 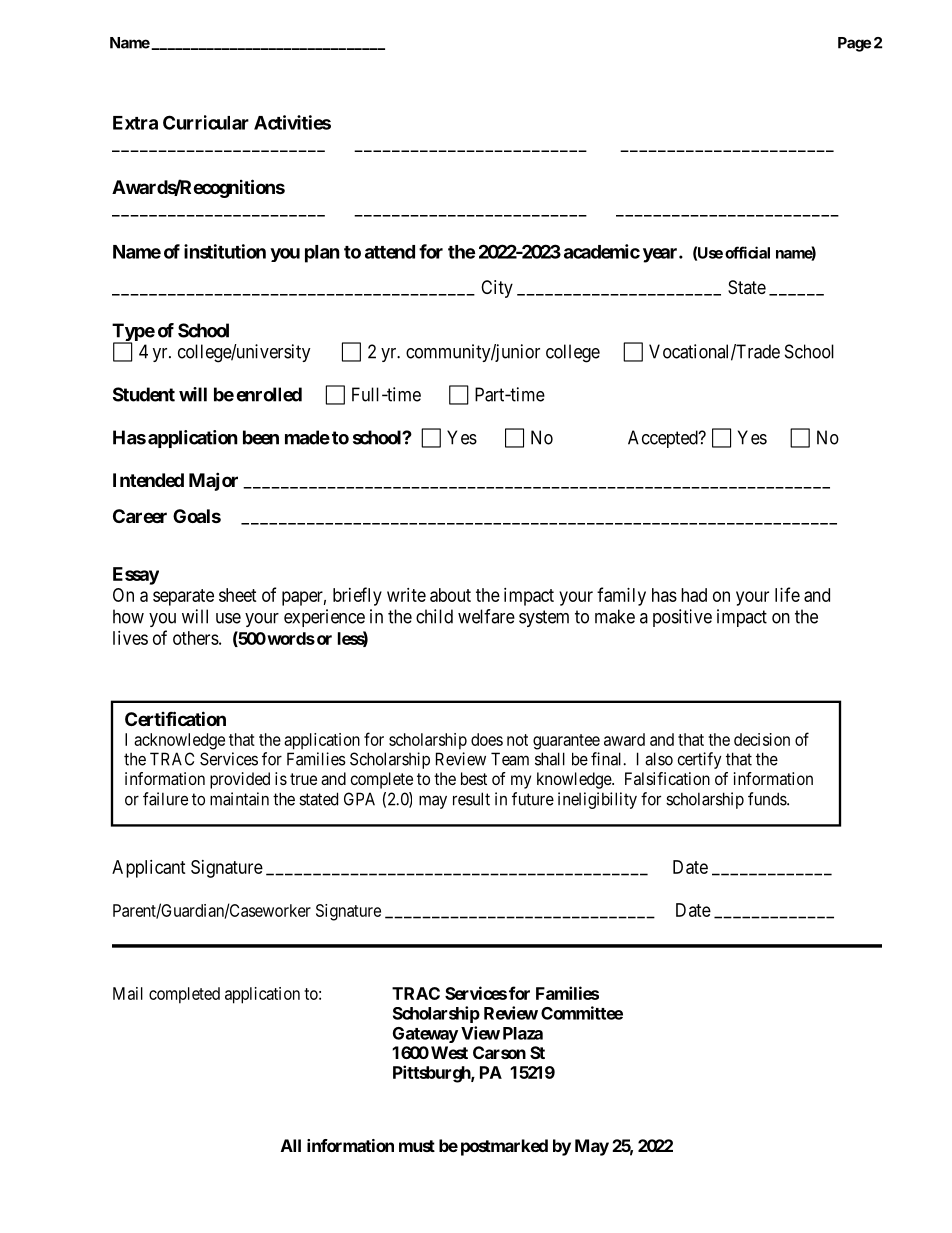 What do you see at coordinates (128, 993) in the screenshot?
I see `Mail` at bounding box center [128, 993].
